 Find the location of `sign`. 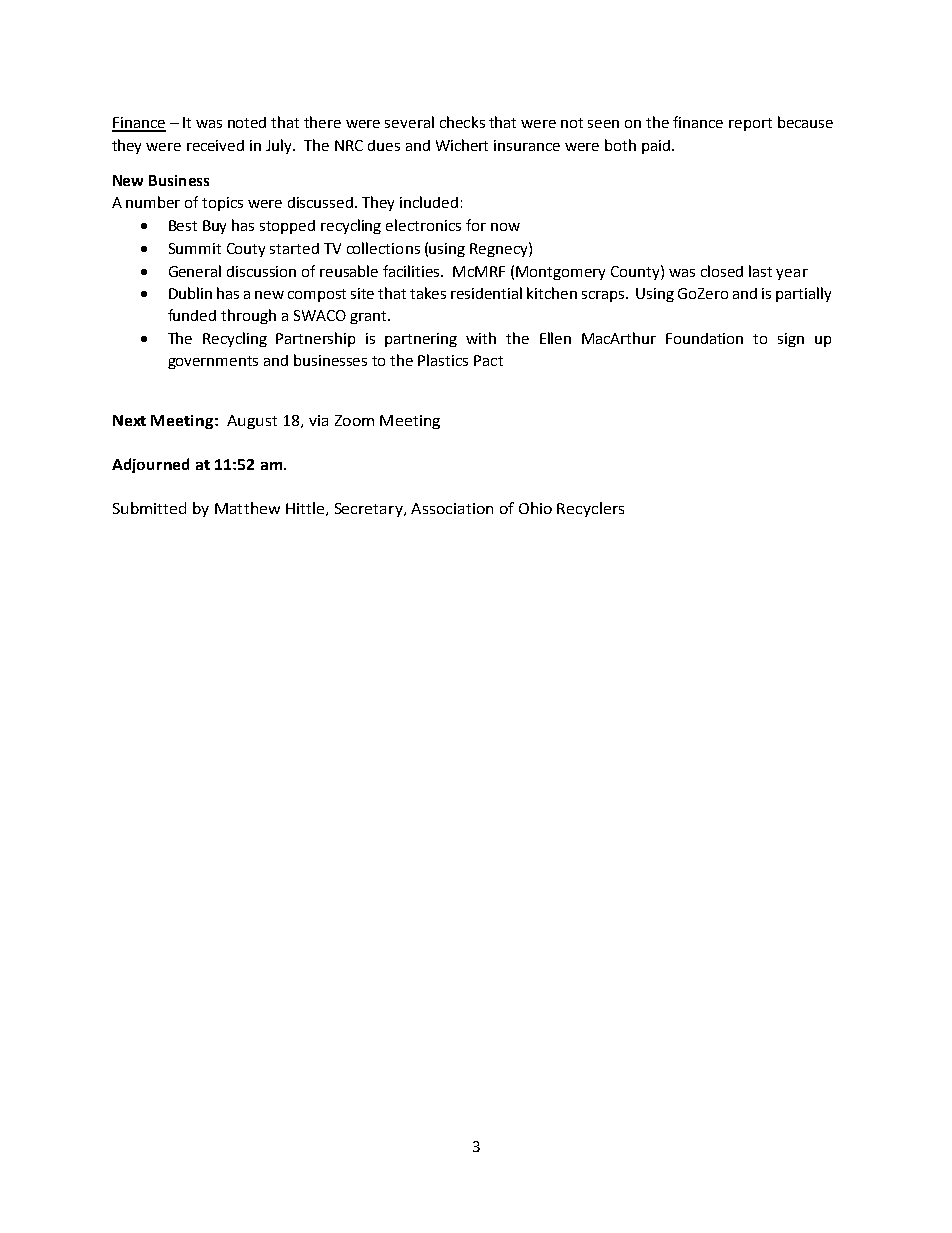

sign is located at coordinates (791, 340).
